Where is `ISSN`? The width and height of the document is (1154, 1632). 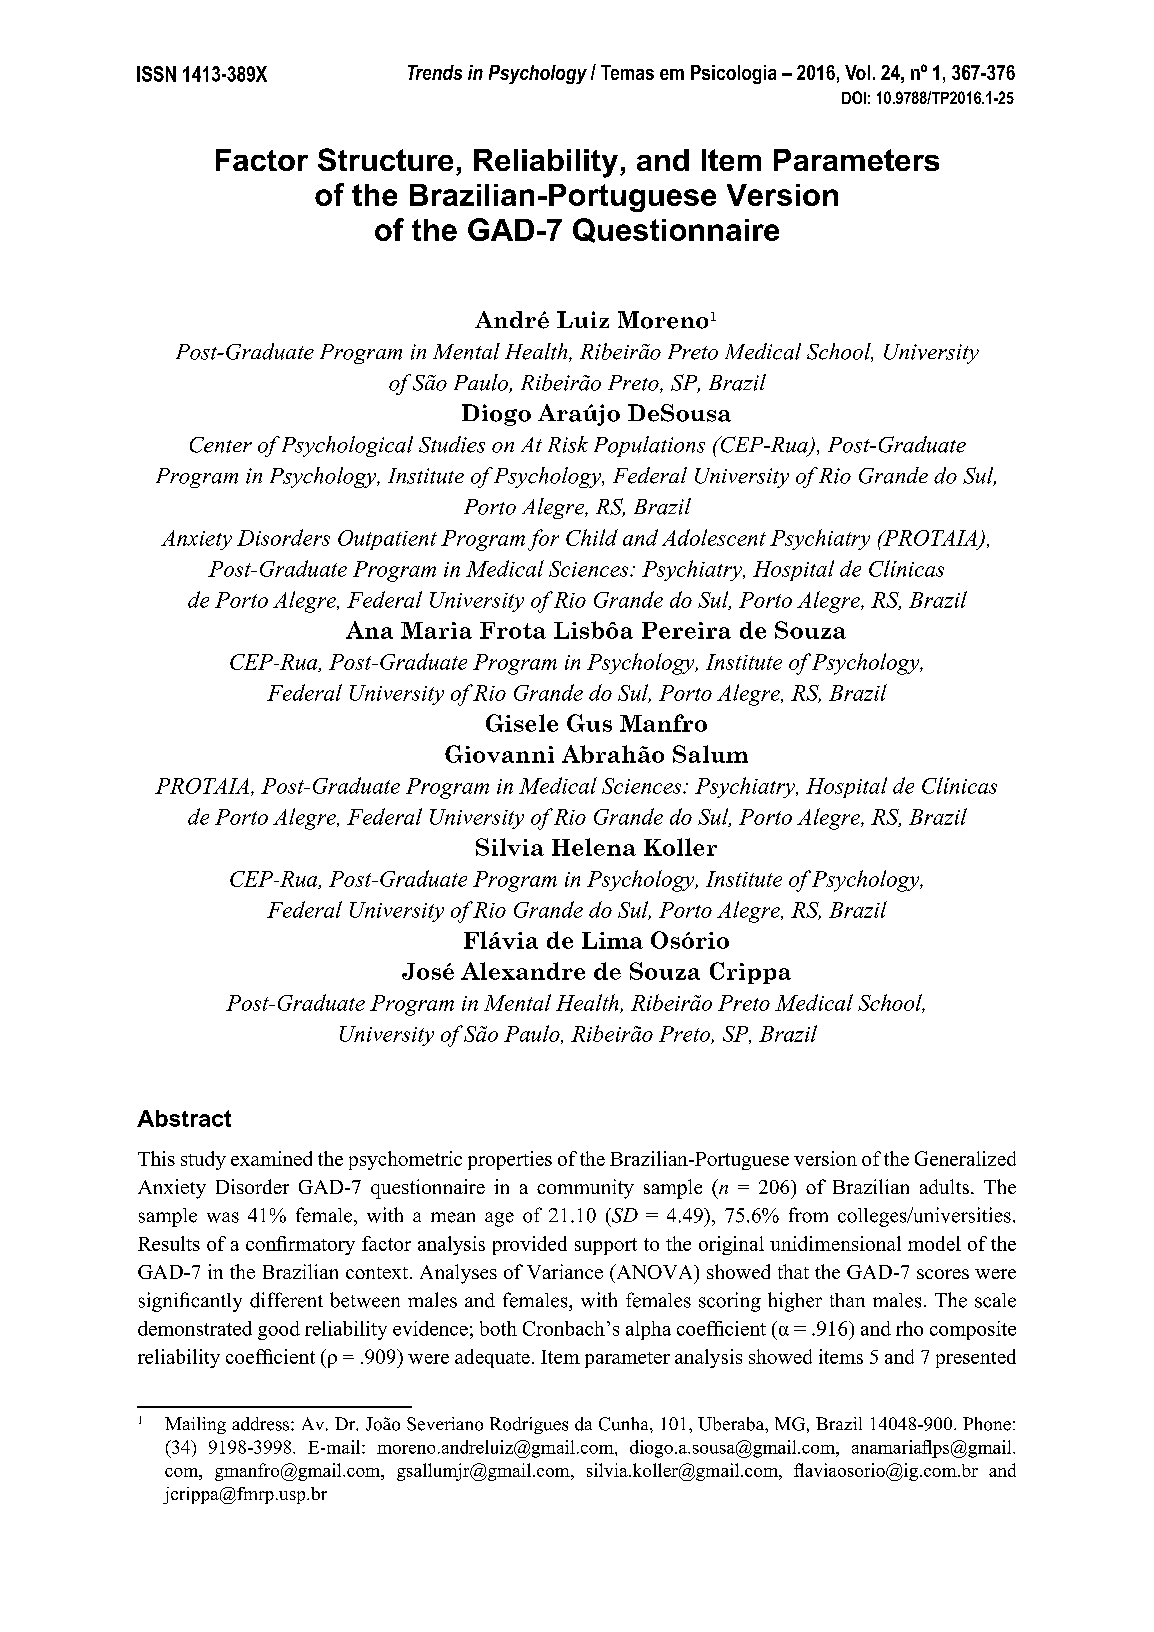
ISSN is located at coordinates (156, 74).
